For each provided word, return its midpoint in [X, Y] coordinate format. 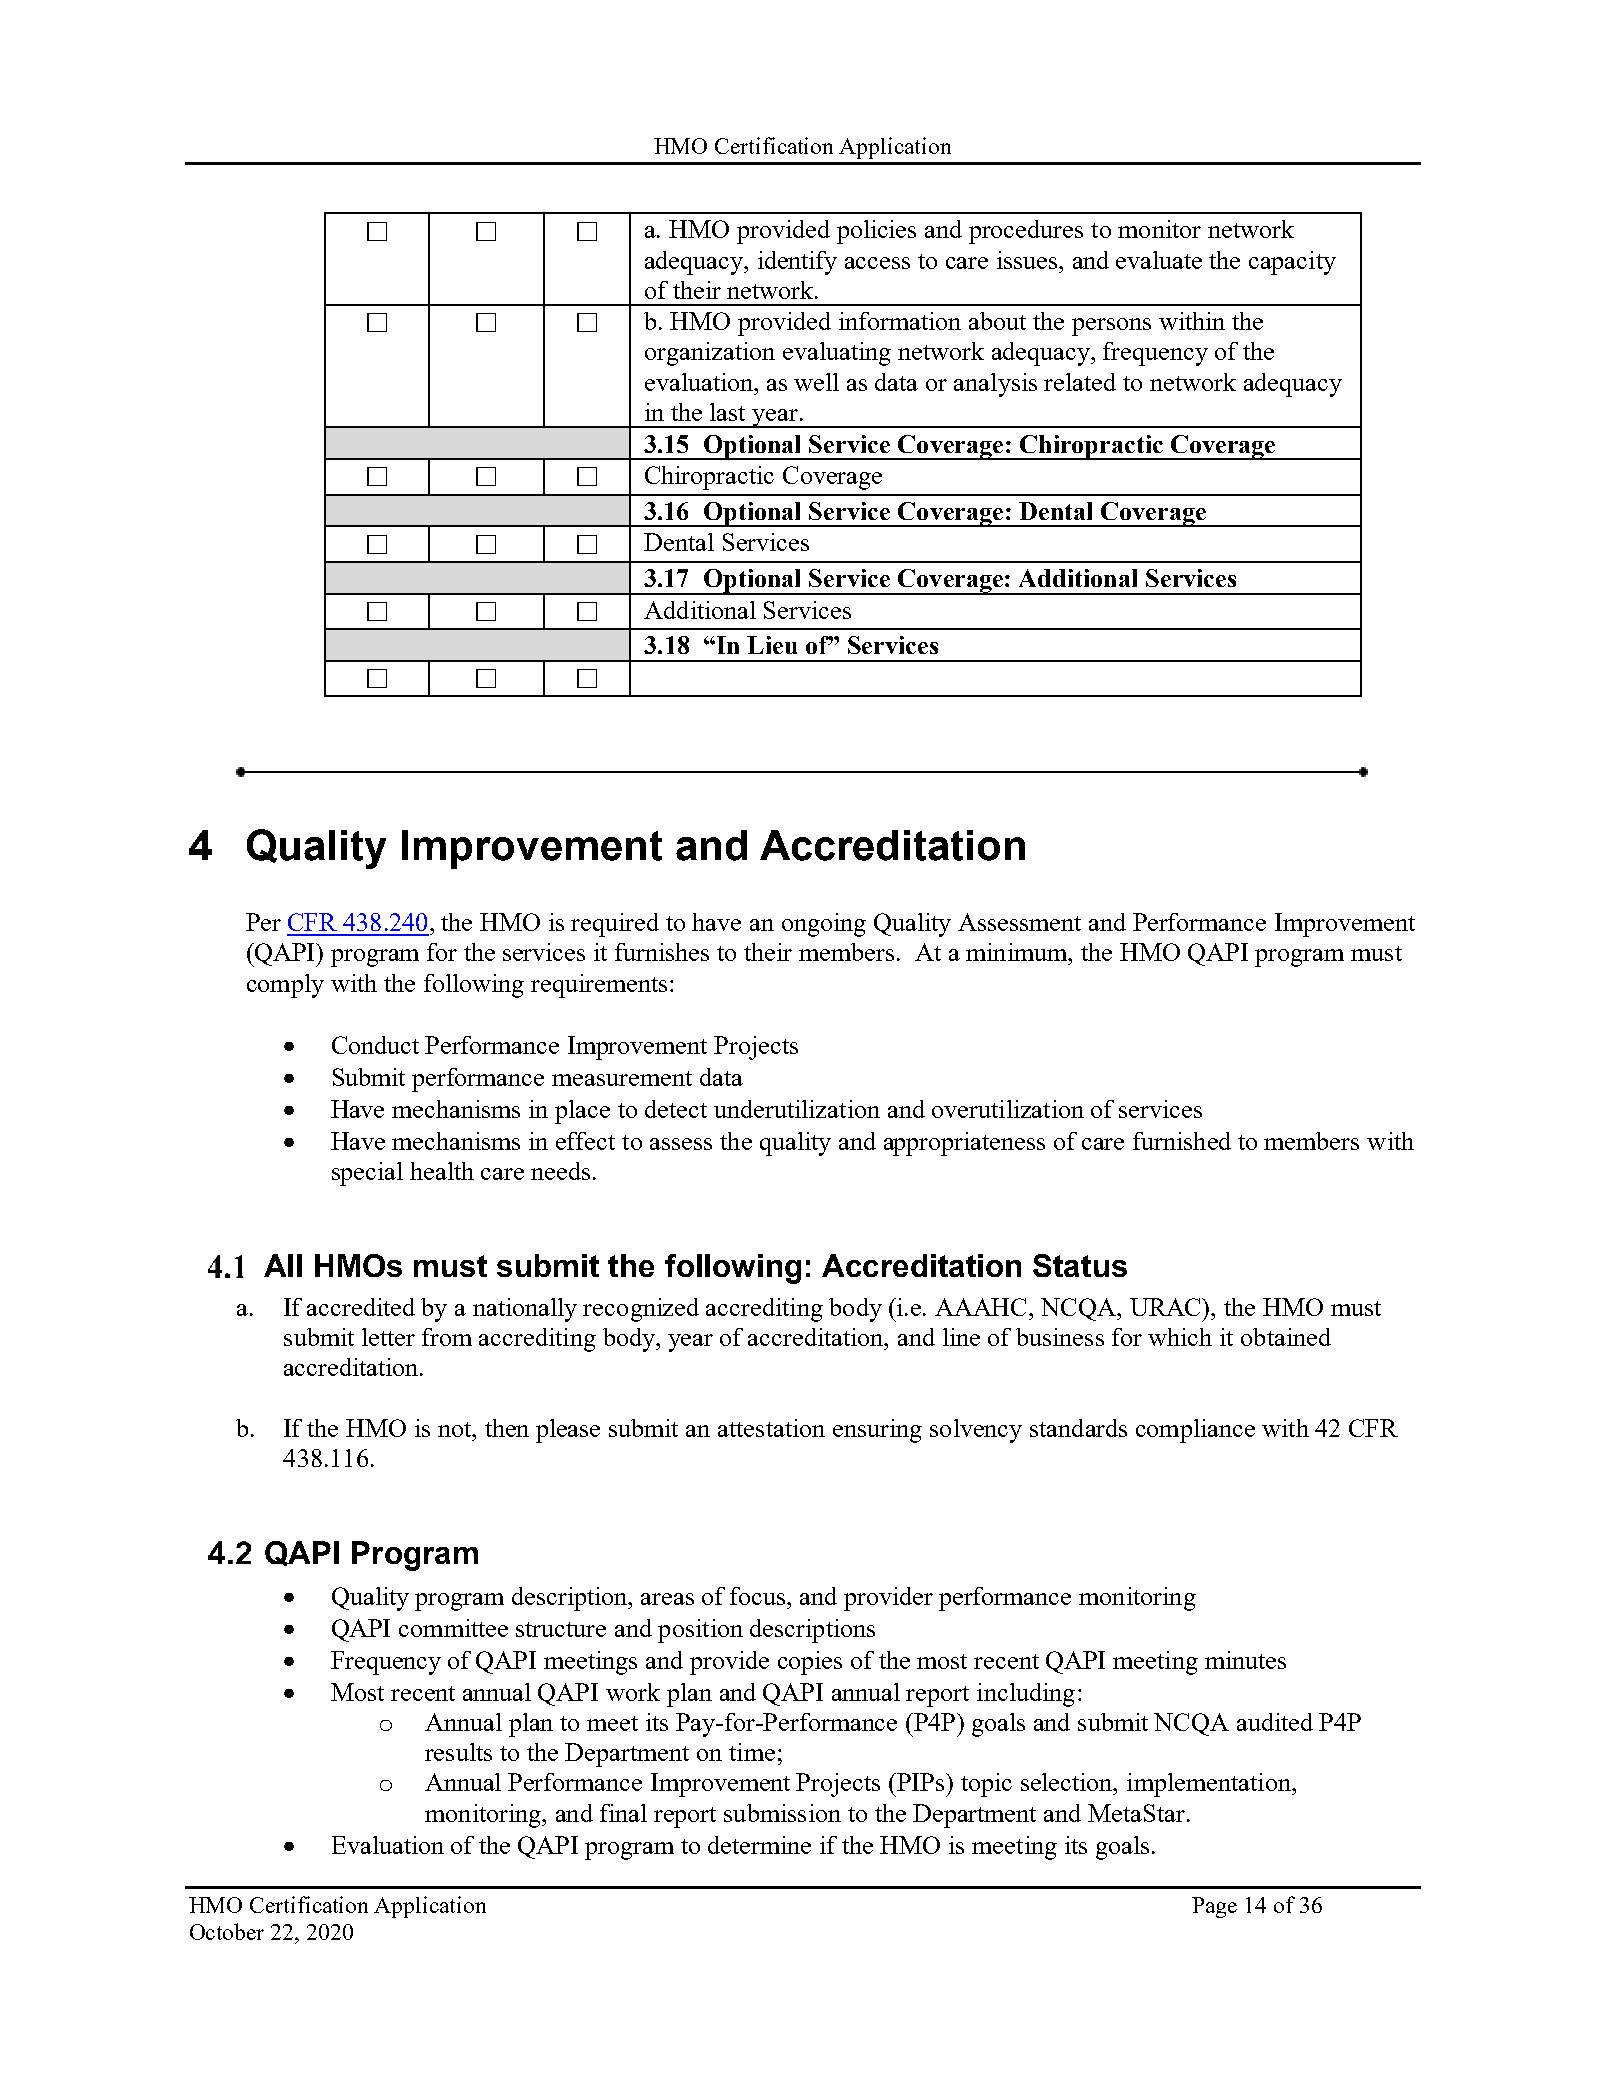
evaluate [1159, 260]
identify [797, 263]
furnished [1182, 1141]
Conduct [375, 1045]
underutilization [797, 1109]
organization [710, 354]
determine [759, 1845]
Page [1214, 1907]
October [227, 1931]
